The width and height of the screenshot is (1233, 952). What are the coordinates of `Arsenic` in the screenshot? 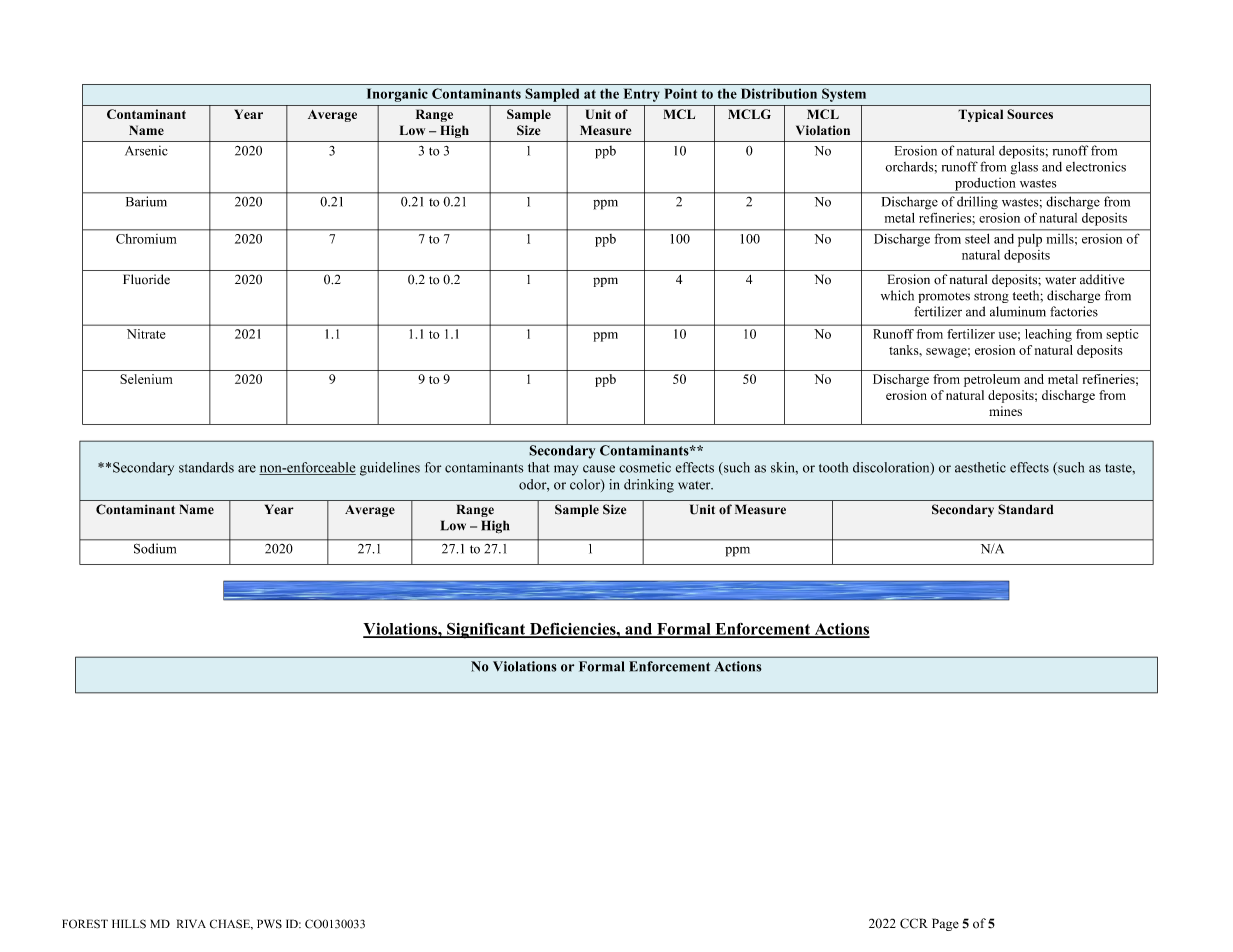 It's located at (146, 150).
